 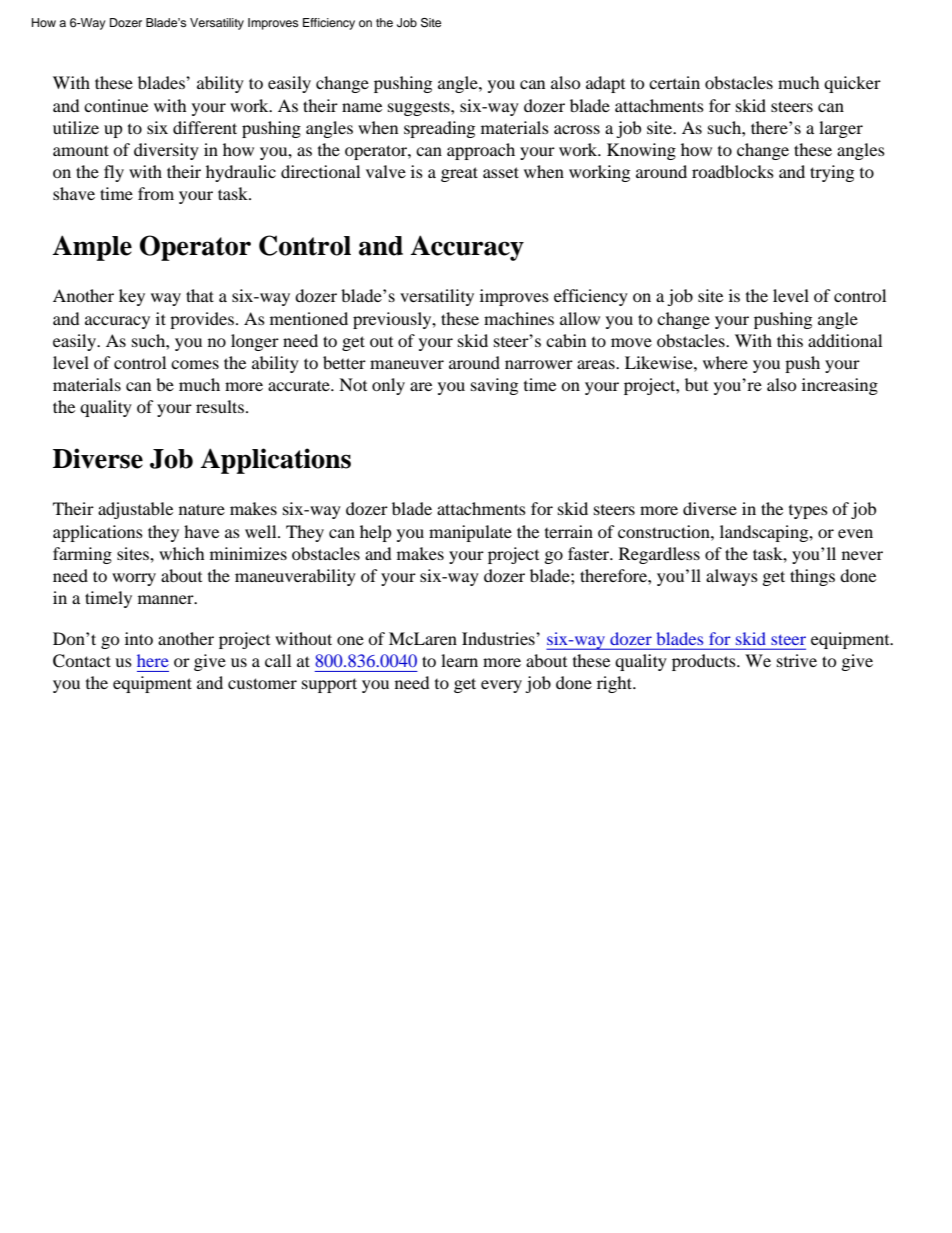 I want to click on saving, so click(x=494, y=386).
